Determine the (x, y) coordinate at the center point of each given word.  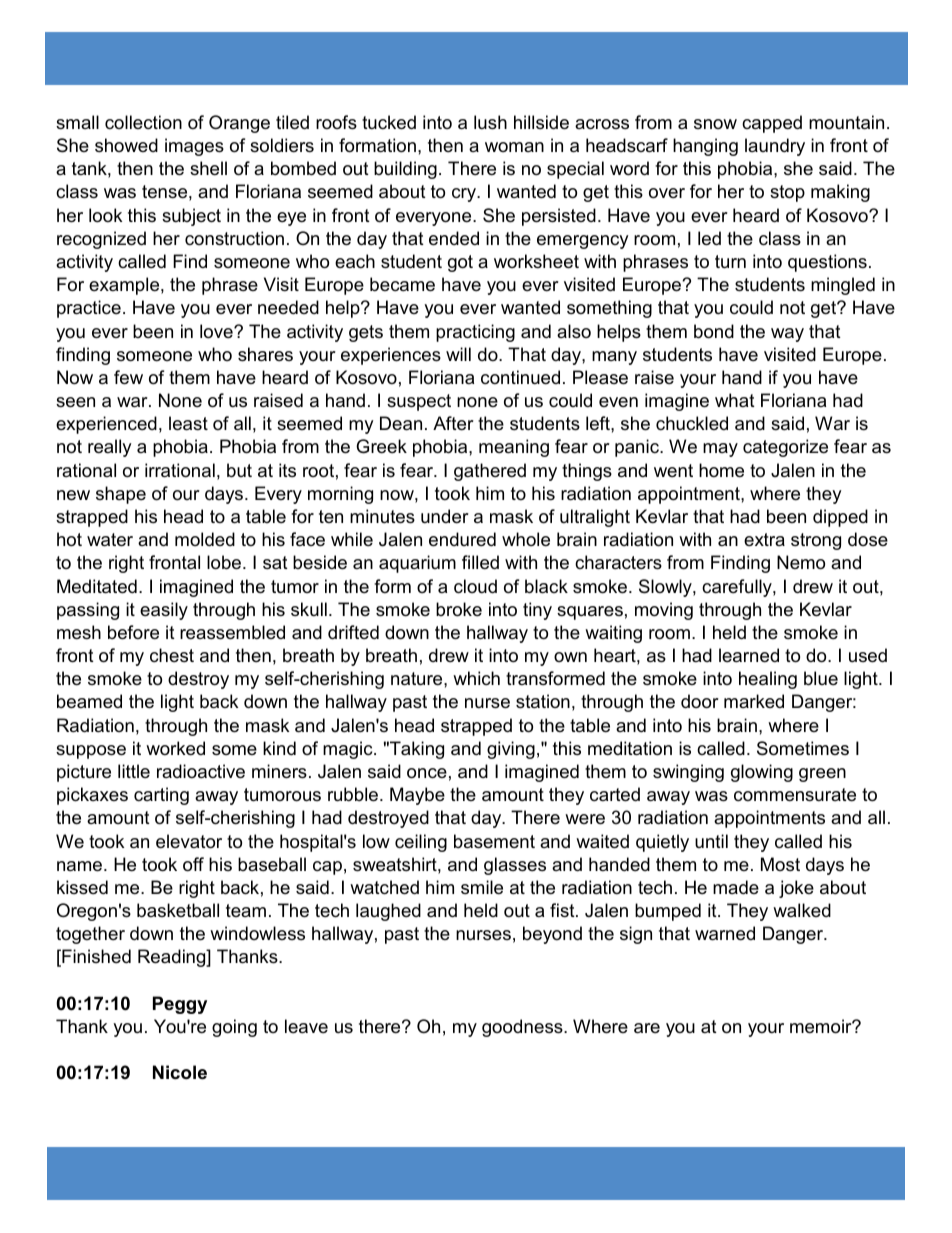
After (453, 423)
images (194, 147)
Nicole (180, 1072)
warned (725, 933)
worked (175, 748)
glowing (762, 773)
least (188, 423)
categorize (785, 448)
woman (514, 147)
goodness (523, 1028)
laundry (775, 147)
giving (511, 750)
